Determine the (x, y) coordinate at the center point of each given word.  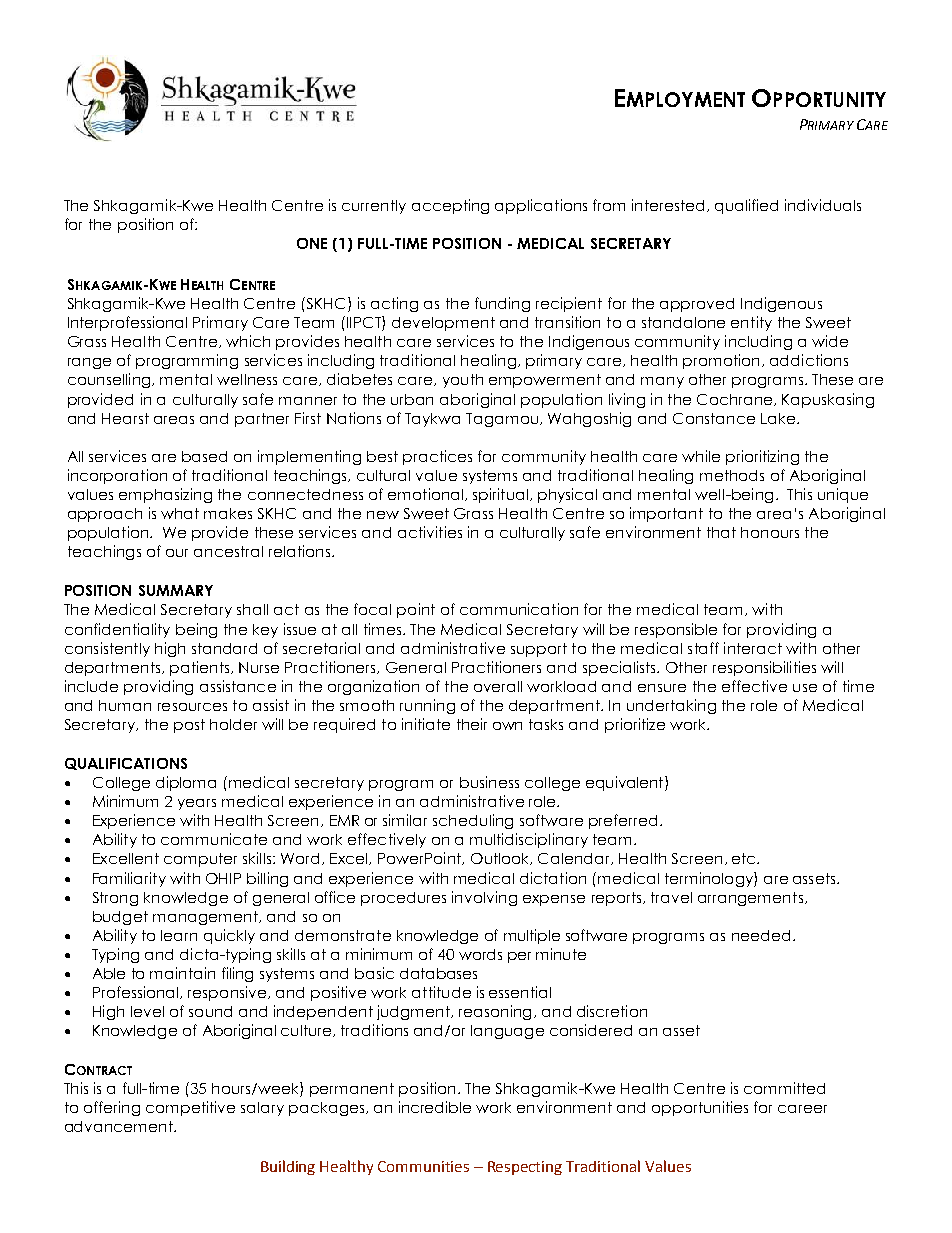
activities (430, 532)
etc (745, 858)
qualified (746, 206)
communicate (214, 839)
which (248, 341)
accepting (450, 206)
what (180, 513)
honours (770, 532)
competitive (190, 1108)
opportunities (700, 1108)
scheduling (473, 821)
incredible (435, 1107)
